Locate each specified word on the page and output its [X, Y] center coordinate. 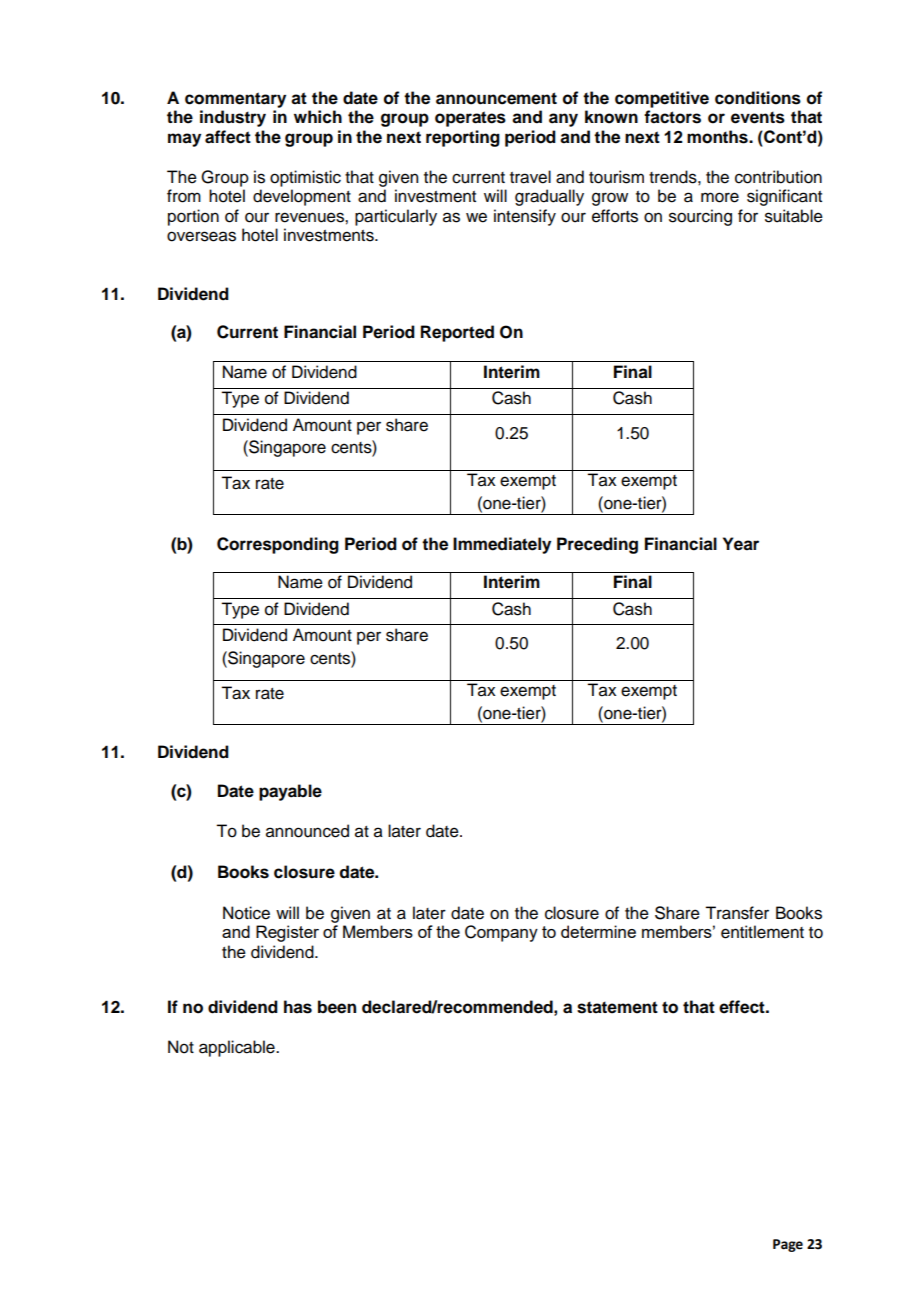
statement [617, 1007]
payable [290, 792]
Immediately [502, 545]
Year [741, 544]
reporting [463, 138]
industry [233, 118]
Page [788, 1245]
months [718, 137]
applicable [238, 1048]
